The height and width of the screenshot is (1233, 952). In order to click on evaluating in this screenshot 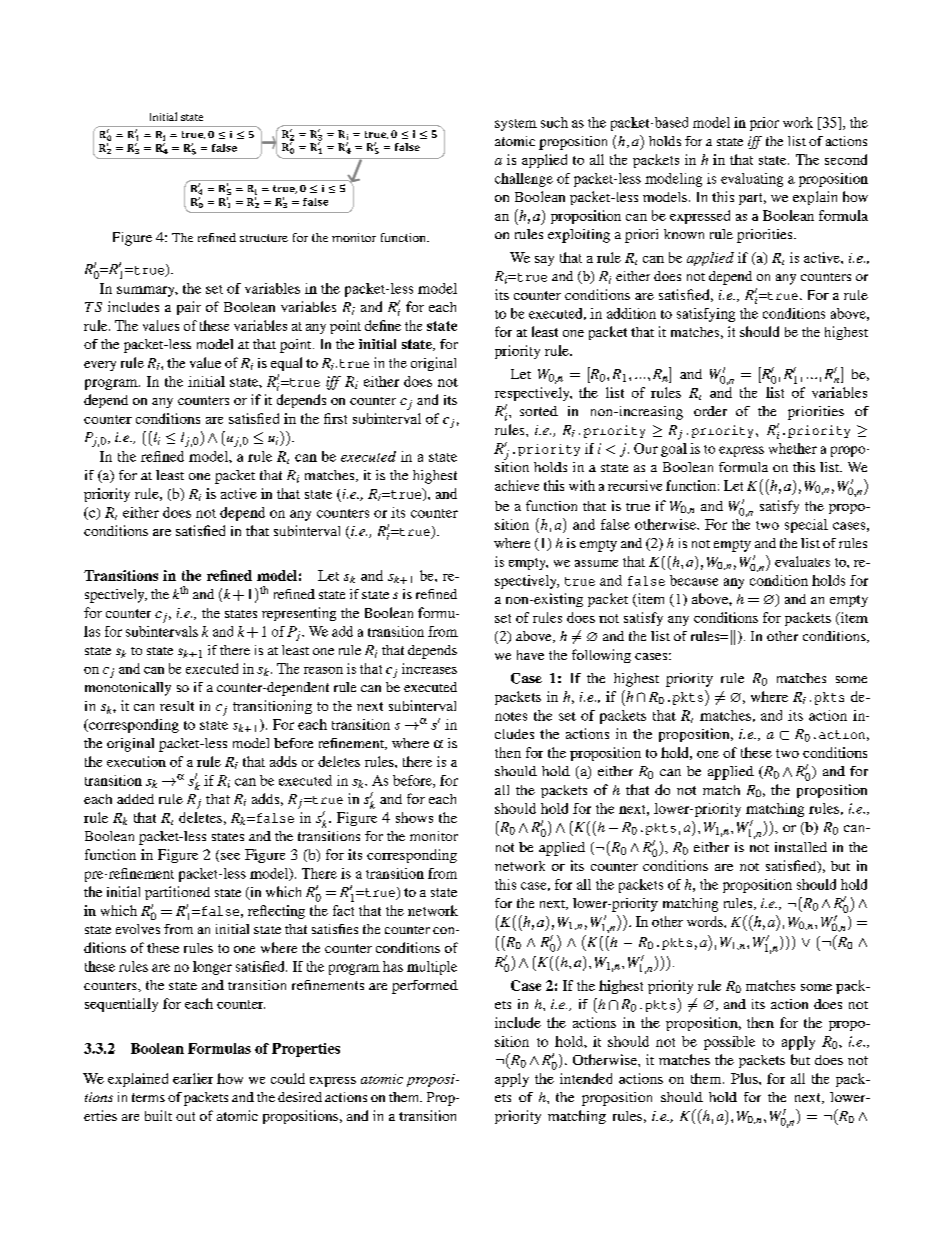, I will do `click(752, 180)`.
